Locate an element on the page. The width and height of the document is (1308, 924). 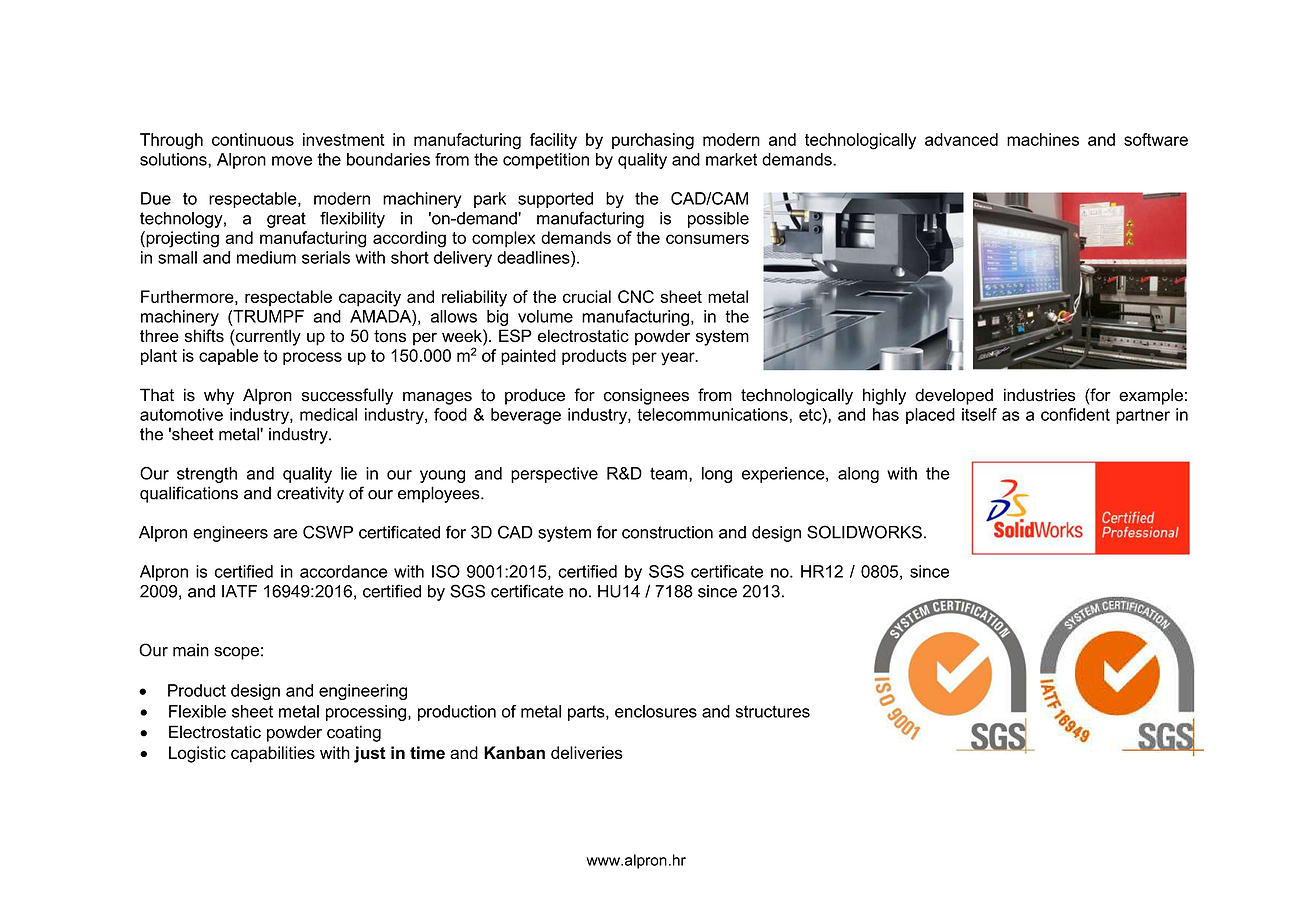
capacity is located at coordinates (370, 298).
